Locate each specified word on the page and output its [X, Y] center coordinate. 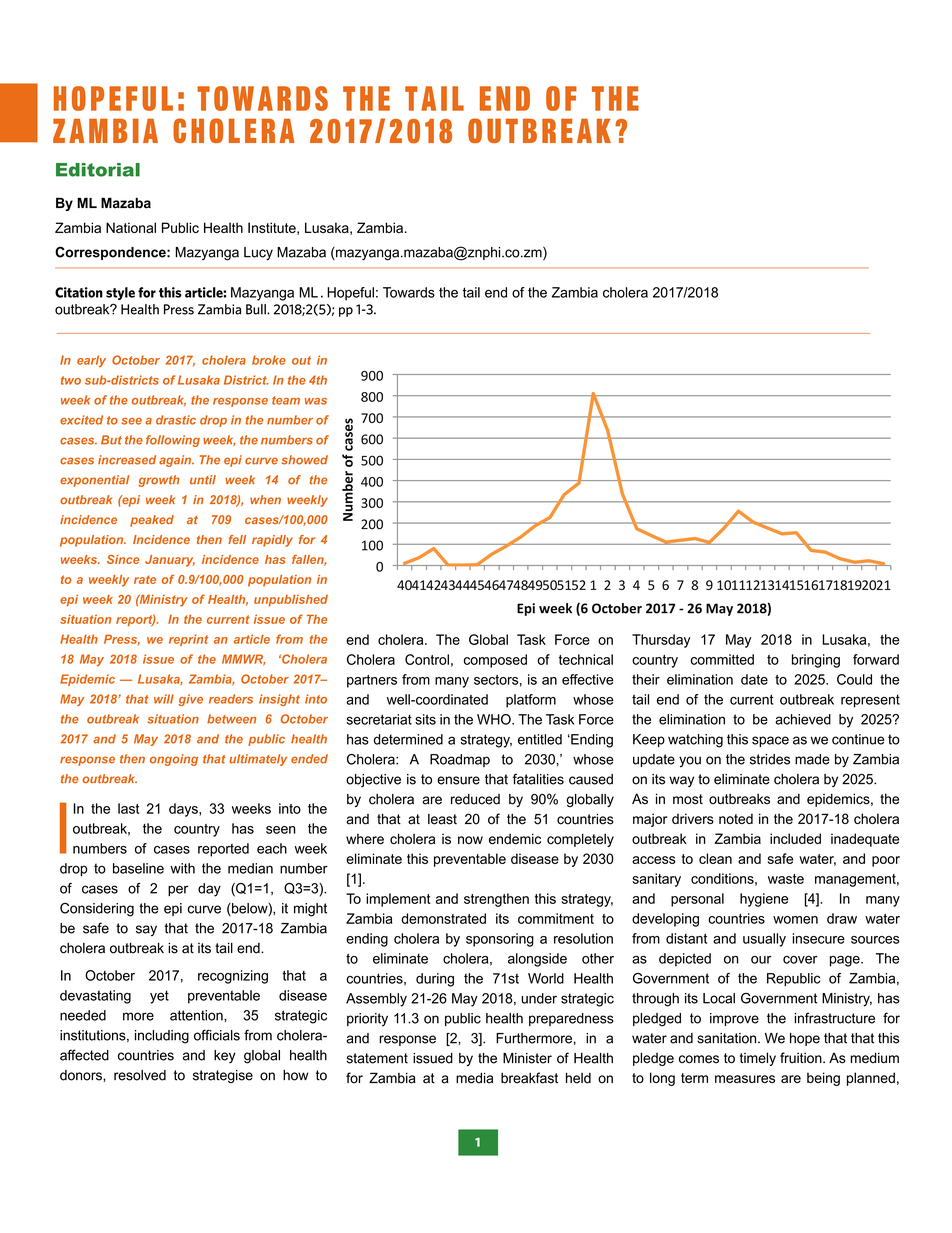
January [170, 561]
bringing [816, 661]
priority [367, 1020]
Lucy [258, 254]
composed [495, 661]
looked [365, 127]
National [131, 227]
